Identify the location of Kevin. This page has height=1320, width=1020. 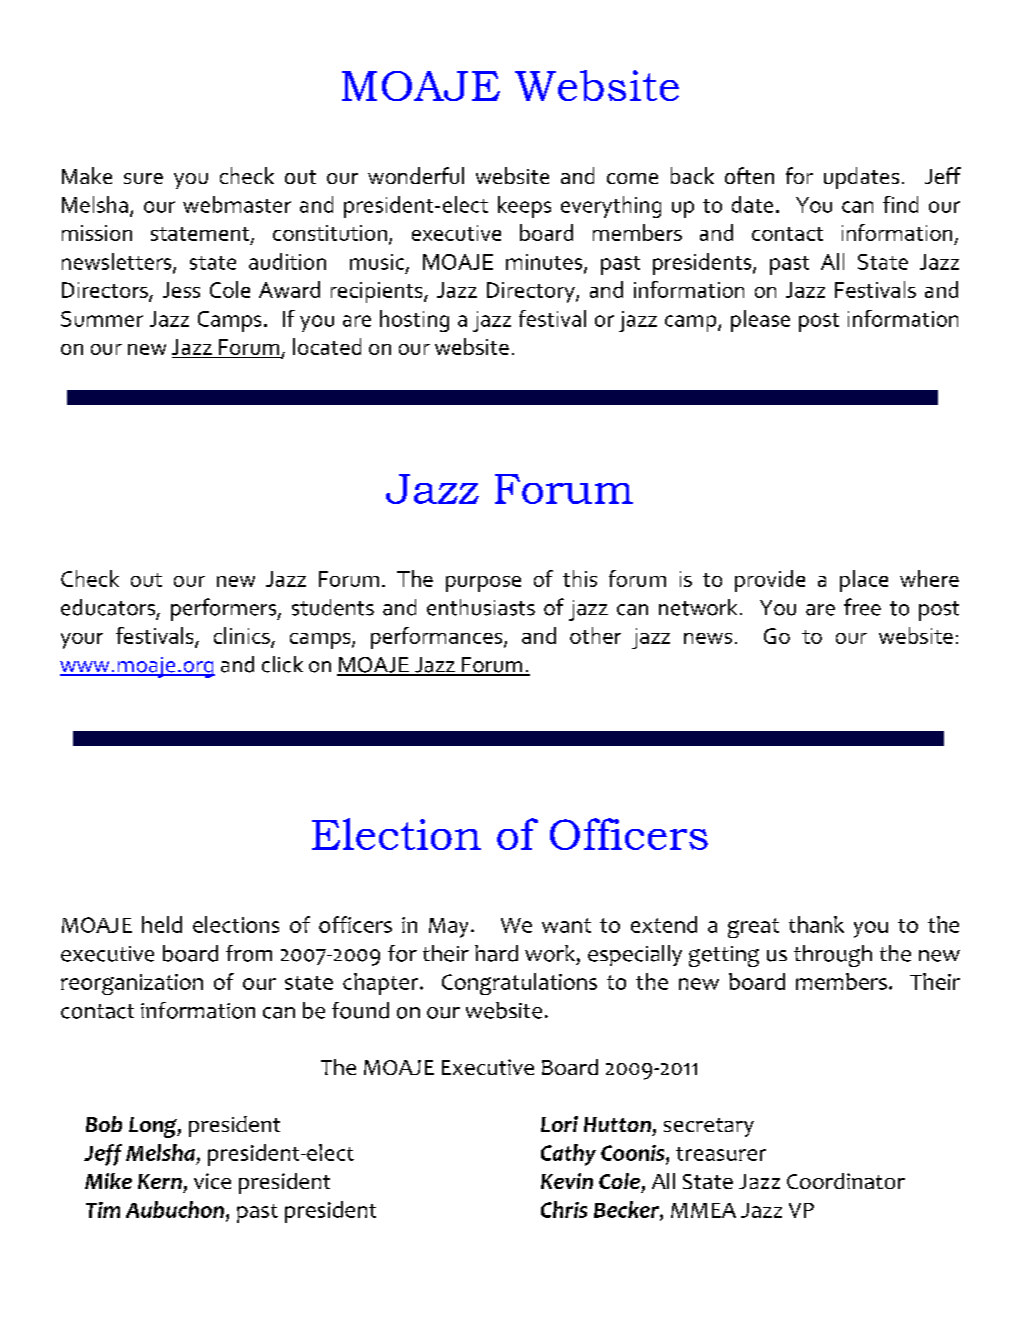
(567, 1181).
